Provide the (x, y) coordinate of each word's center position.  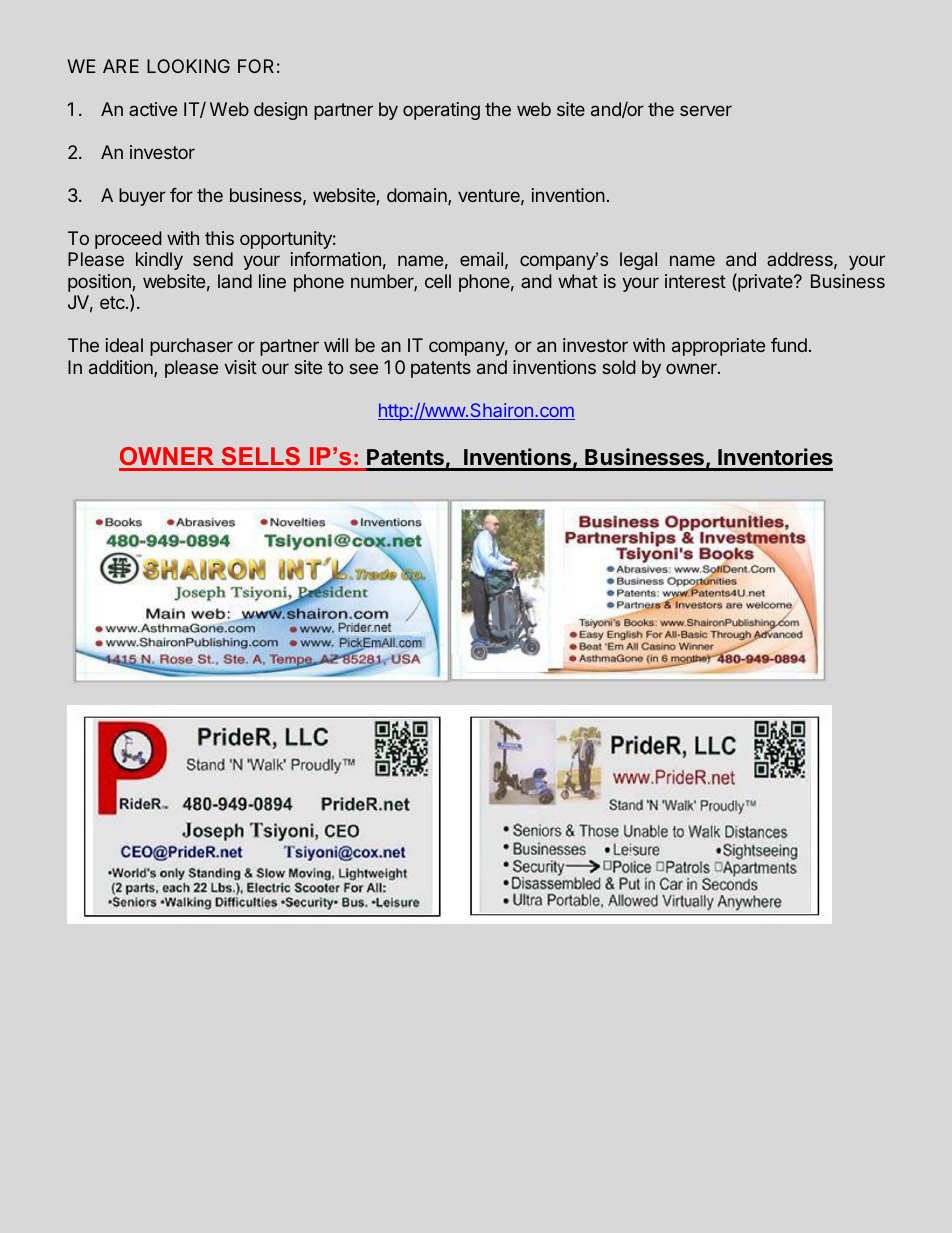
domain (418, 196)
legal (638, 261)
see (363, 368)
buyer (142, 197)
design (280, 111)
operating (441, 111)
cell (438, 281)
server (706, 110)
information (336, 259)
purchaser (191, 347)
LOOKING (188, 66)
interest (695, 281)
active (153, 109)
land (235, 281)
